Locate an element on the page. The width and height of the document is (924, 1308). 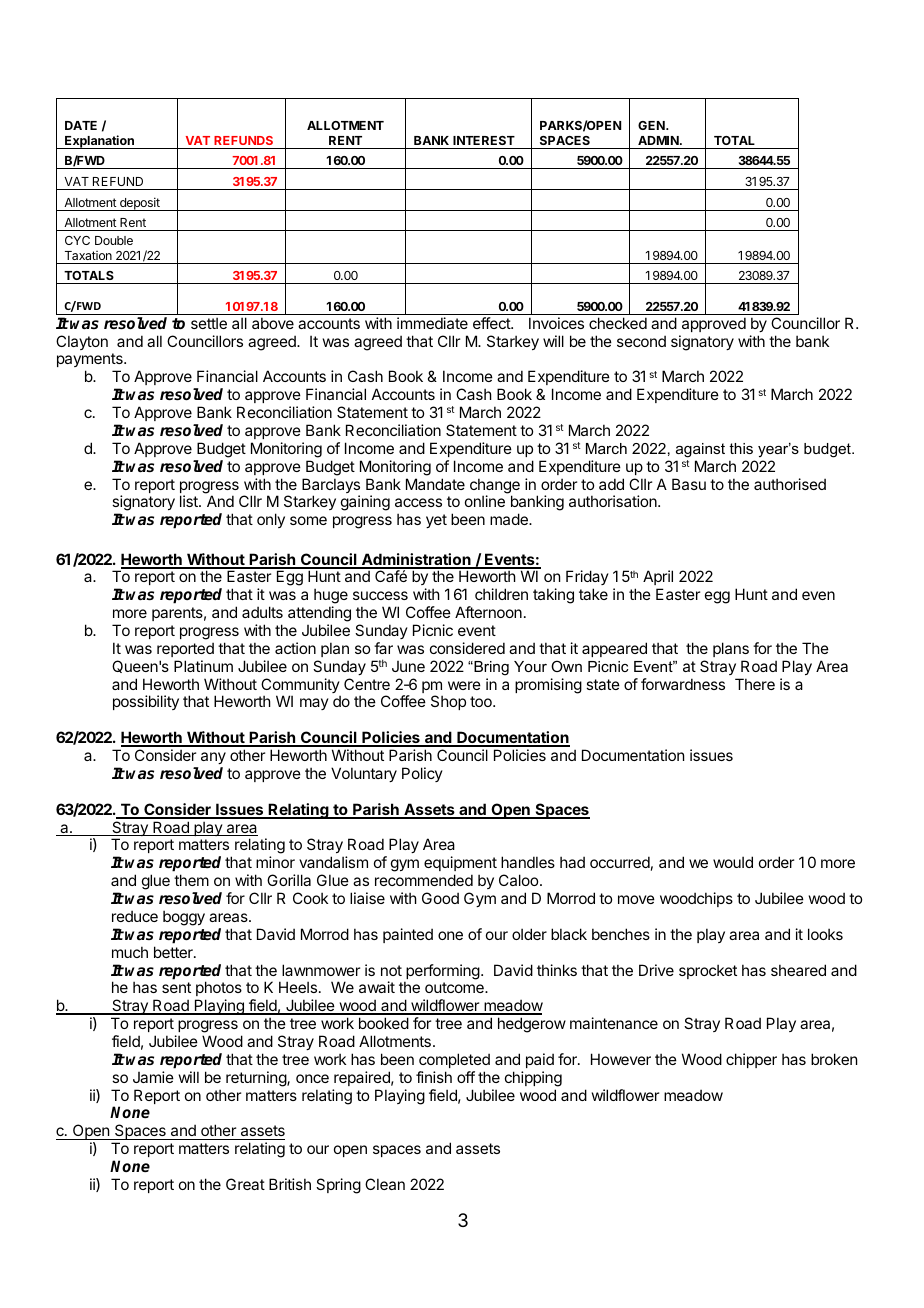
GEN is located at coordinates (652, 125).
